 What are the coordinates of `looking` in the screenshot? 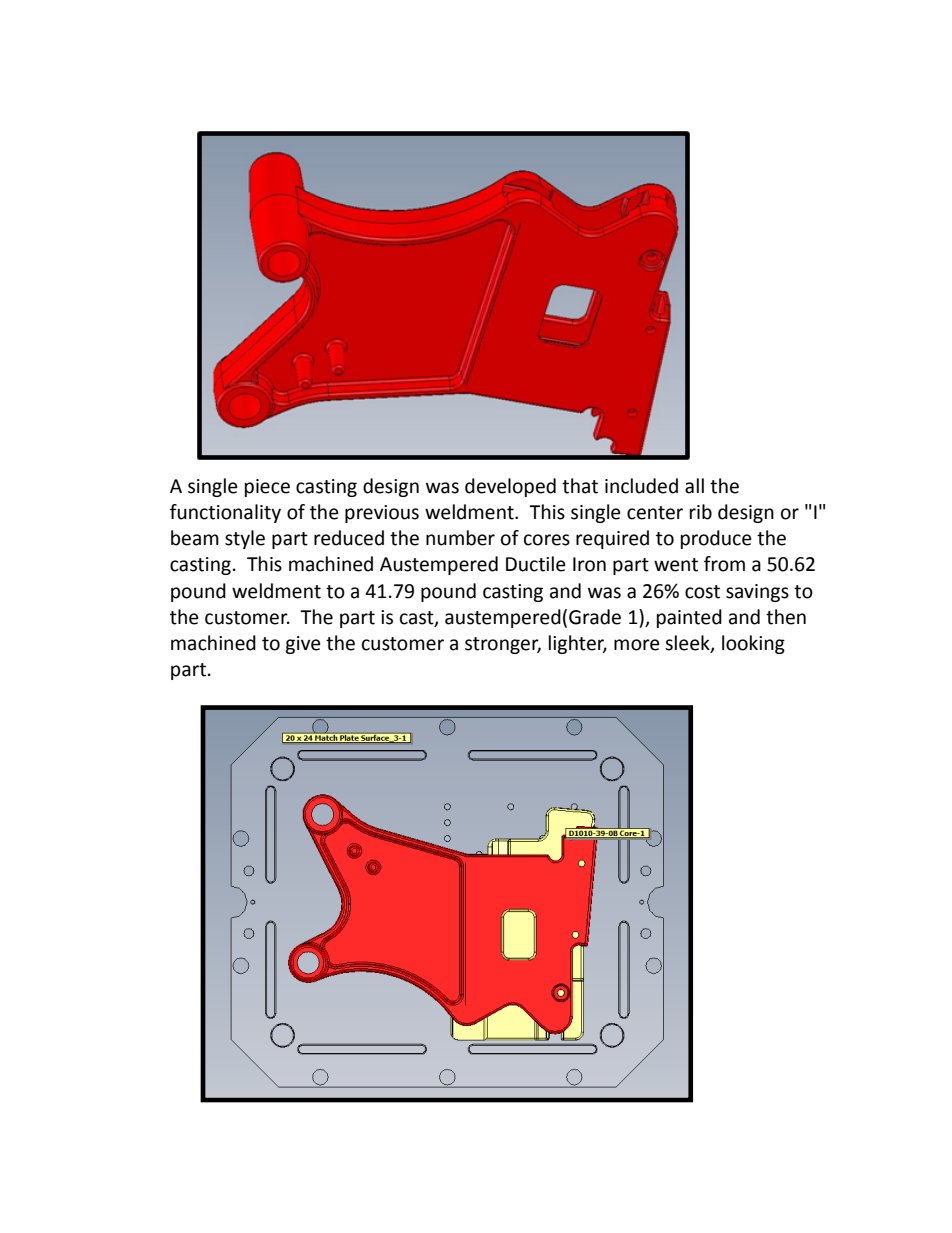 It's located at (753, 644).
